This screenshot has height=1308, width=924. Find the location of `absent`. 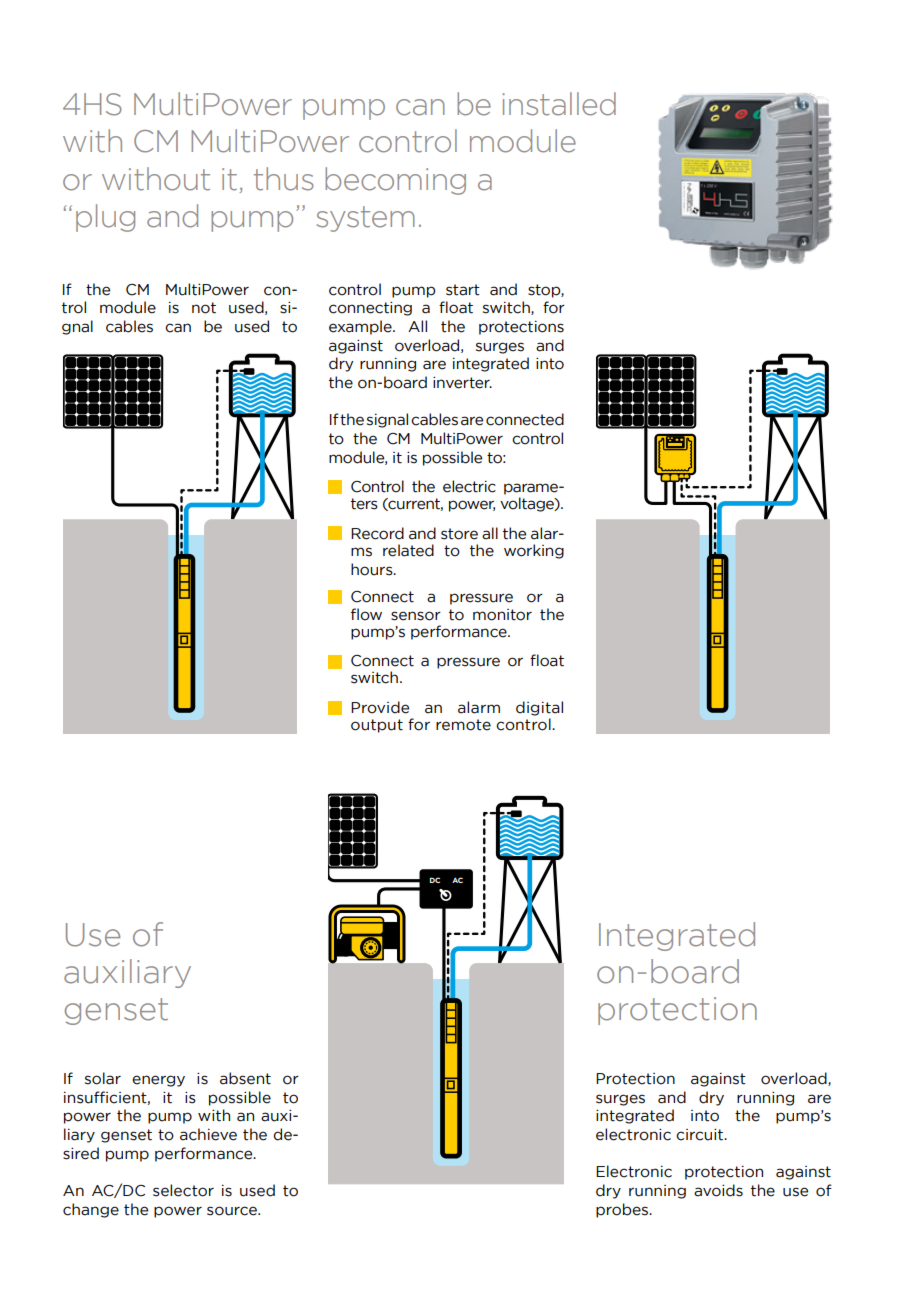

absent is located at coordinates (245, 1078).
